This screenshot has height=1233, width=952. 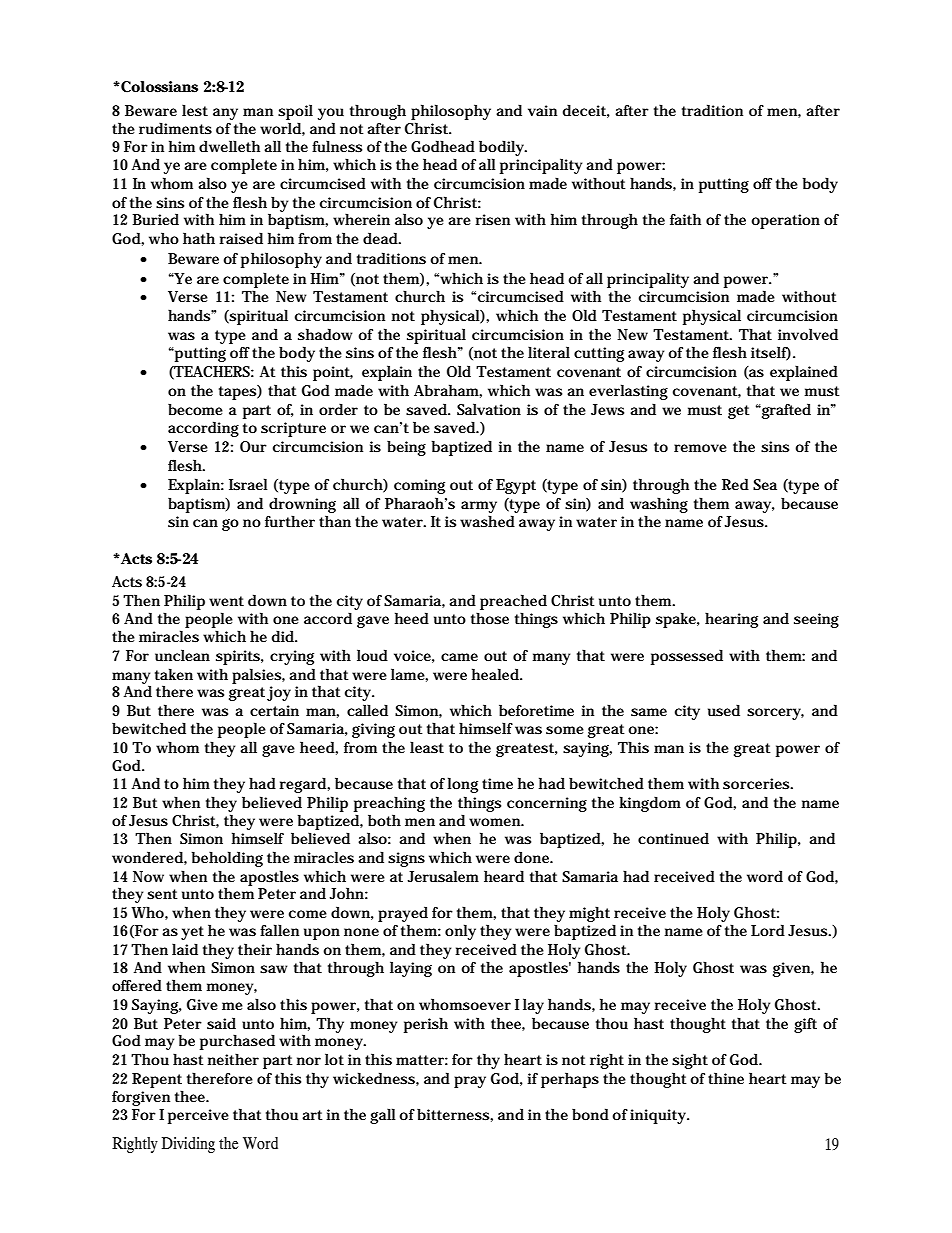 I want to click on Lord, so click(x=768, y=930).
